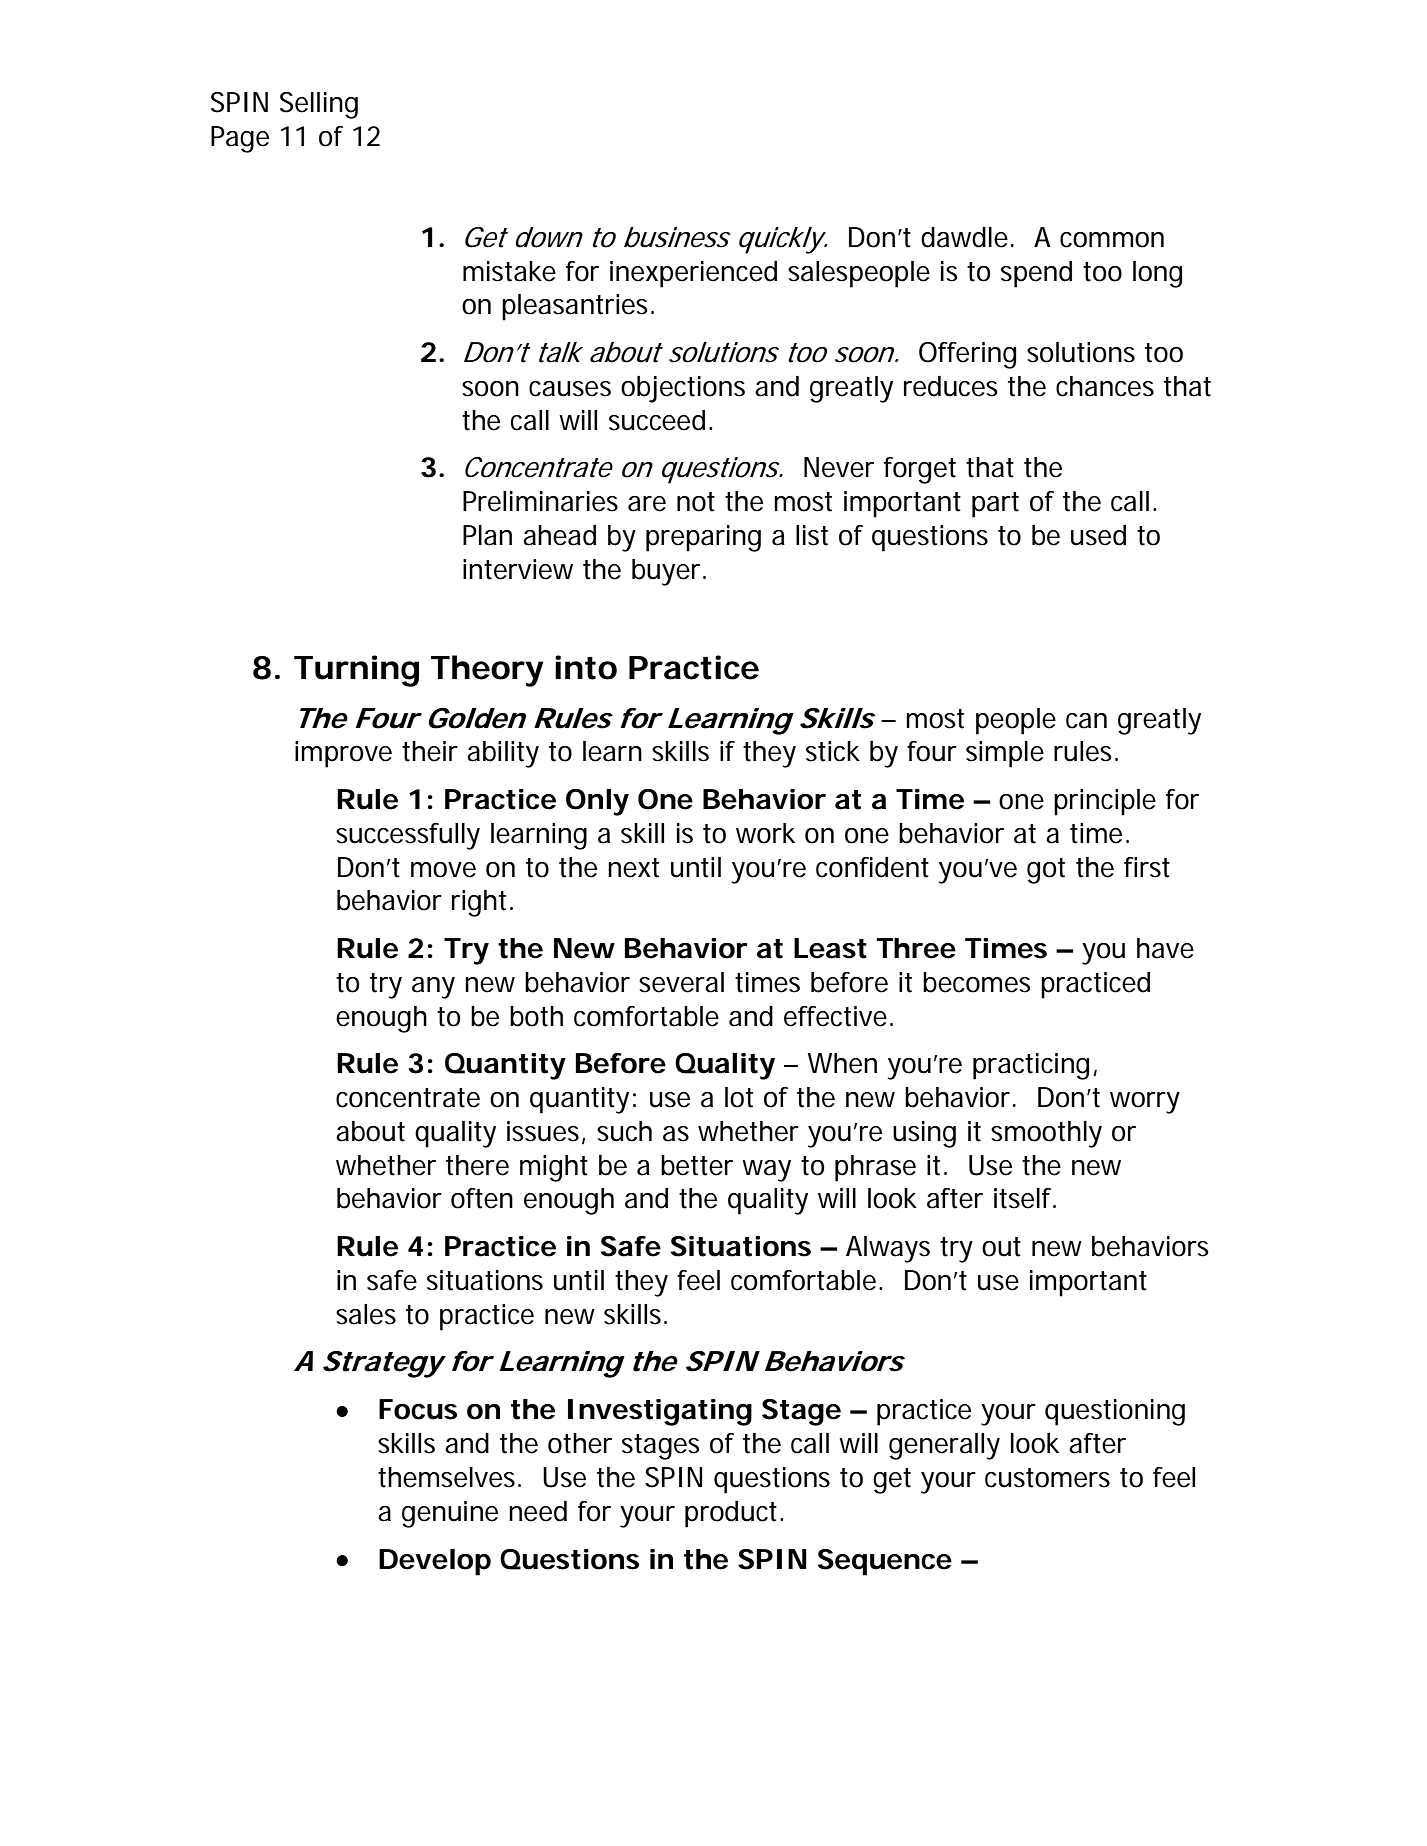 This document has height=1846, width=1427. I want to click on genuine, so click(450, 1514).
